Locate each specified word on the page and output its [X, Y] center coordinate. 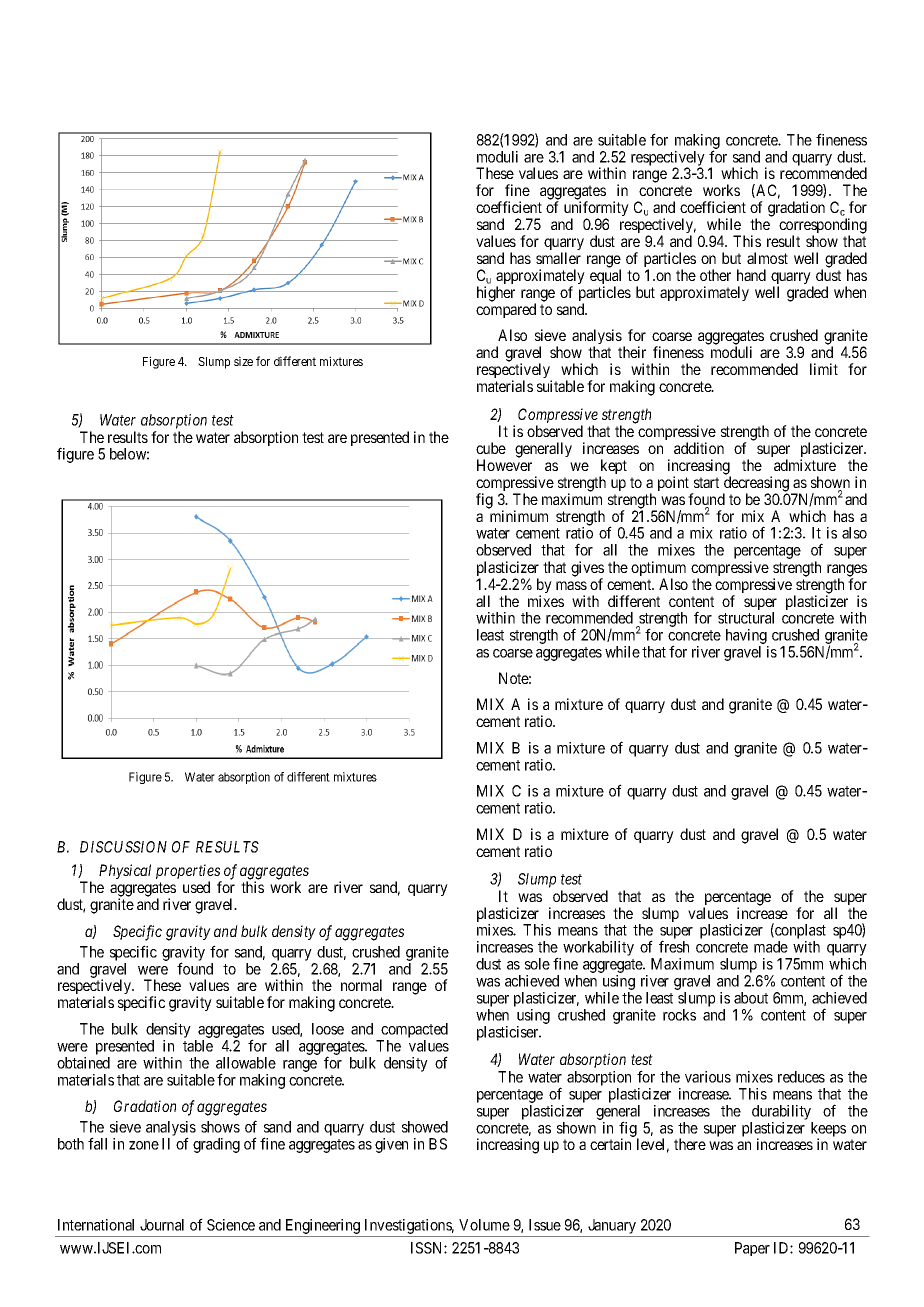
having [747, 638]
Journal [162, 1225]
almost [767, 258]
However [504, 465]
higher [496, 294]
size [243, 361]
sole [537, 964]
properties [189, 873]
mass [571, 585]
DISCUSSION [123, 847]
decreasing [756, 485]
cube [491, 448]
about [751, 998]
